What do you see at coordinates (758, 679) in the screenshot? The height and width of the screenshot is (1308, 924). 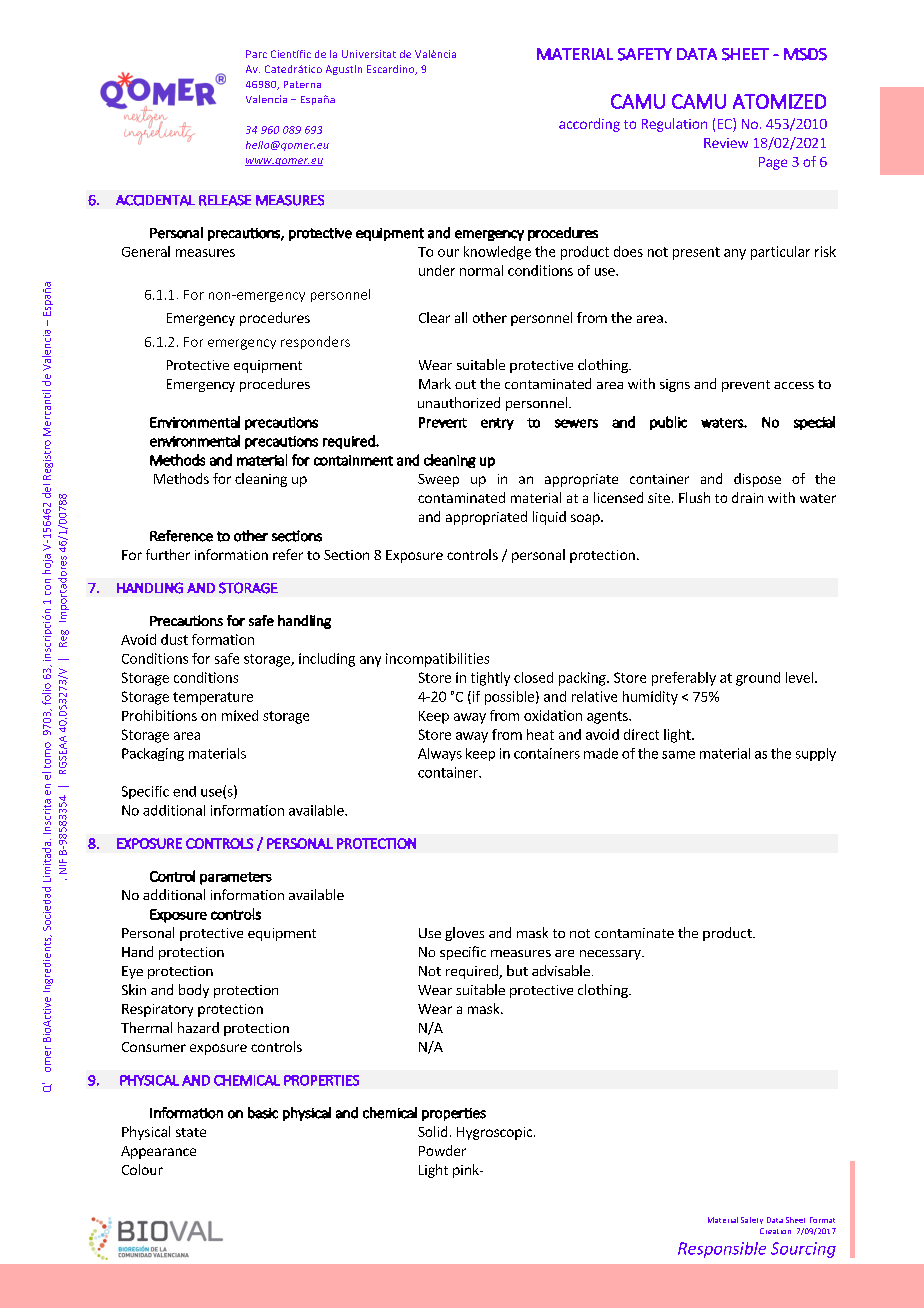 I see `ground` at bounding box center [758, 679].
